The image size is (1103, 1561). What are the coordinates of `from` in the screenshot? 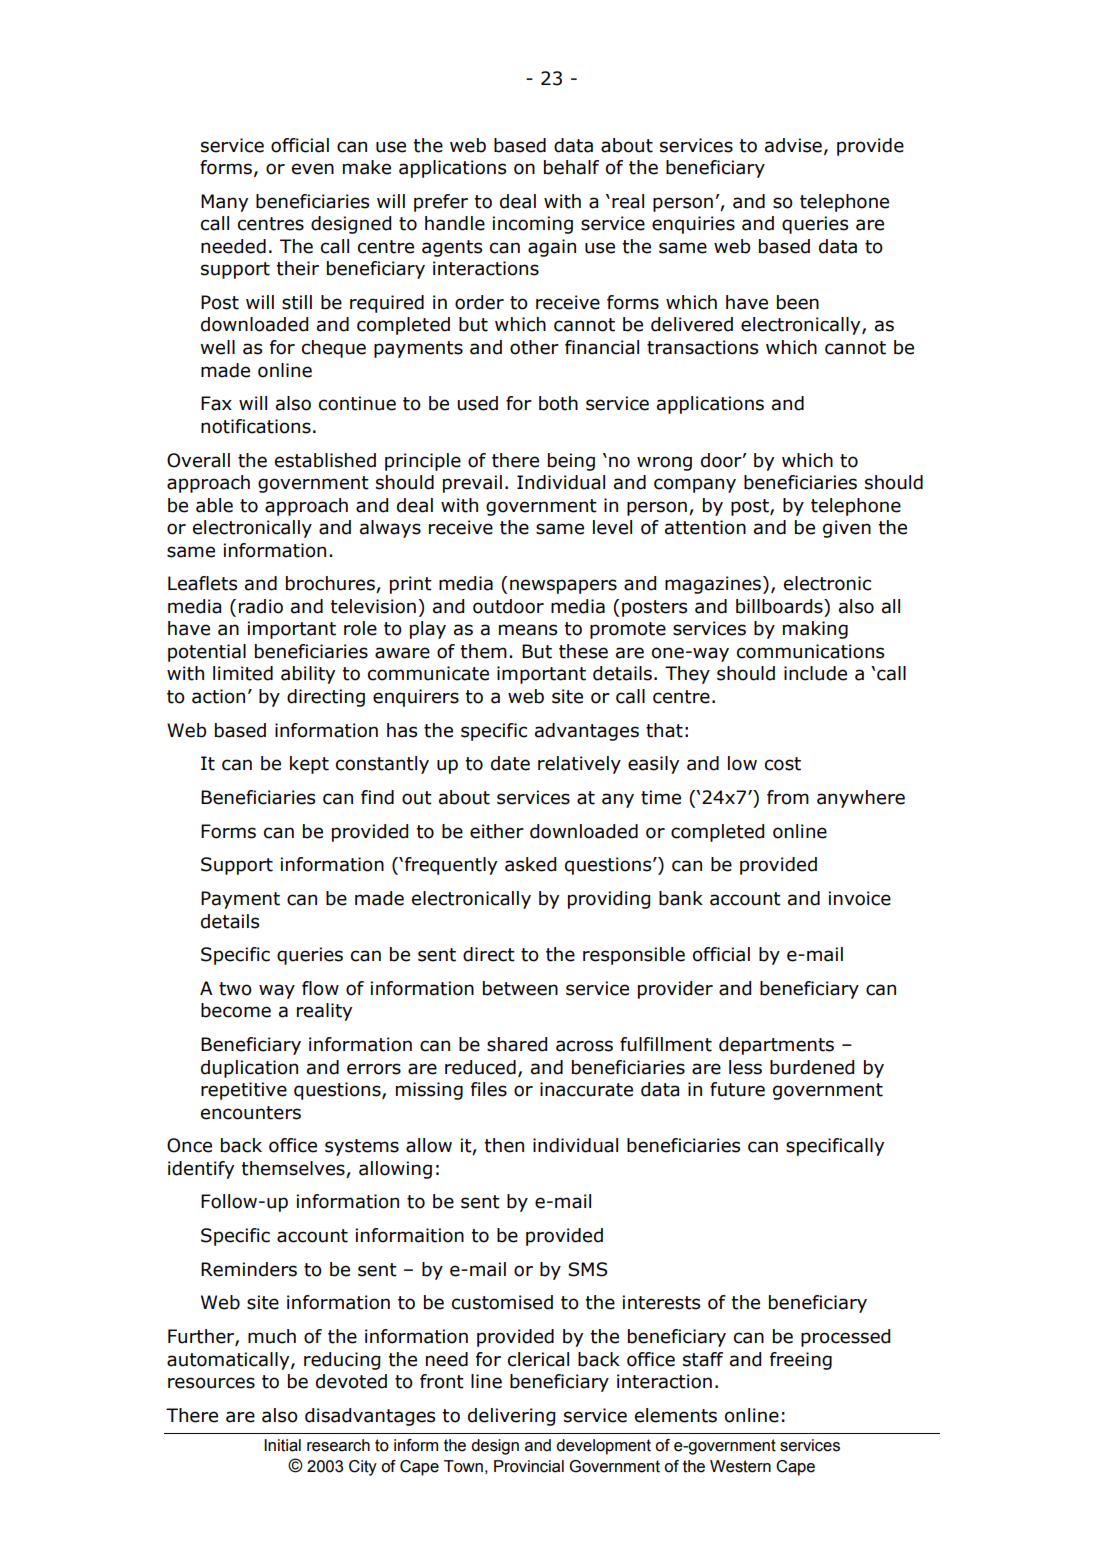 It's located at (788, 797).
